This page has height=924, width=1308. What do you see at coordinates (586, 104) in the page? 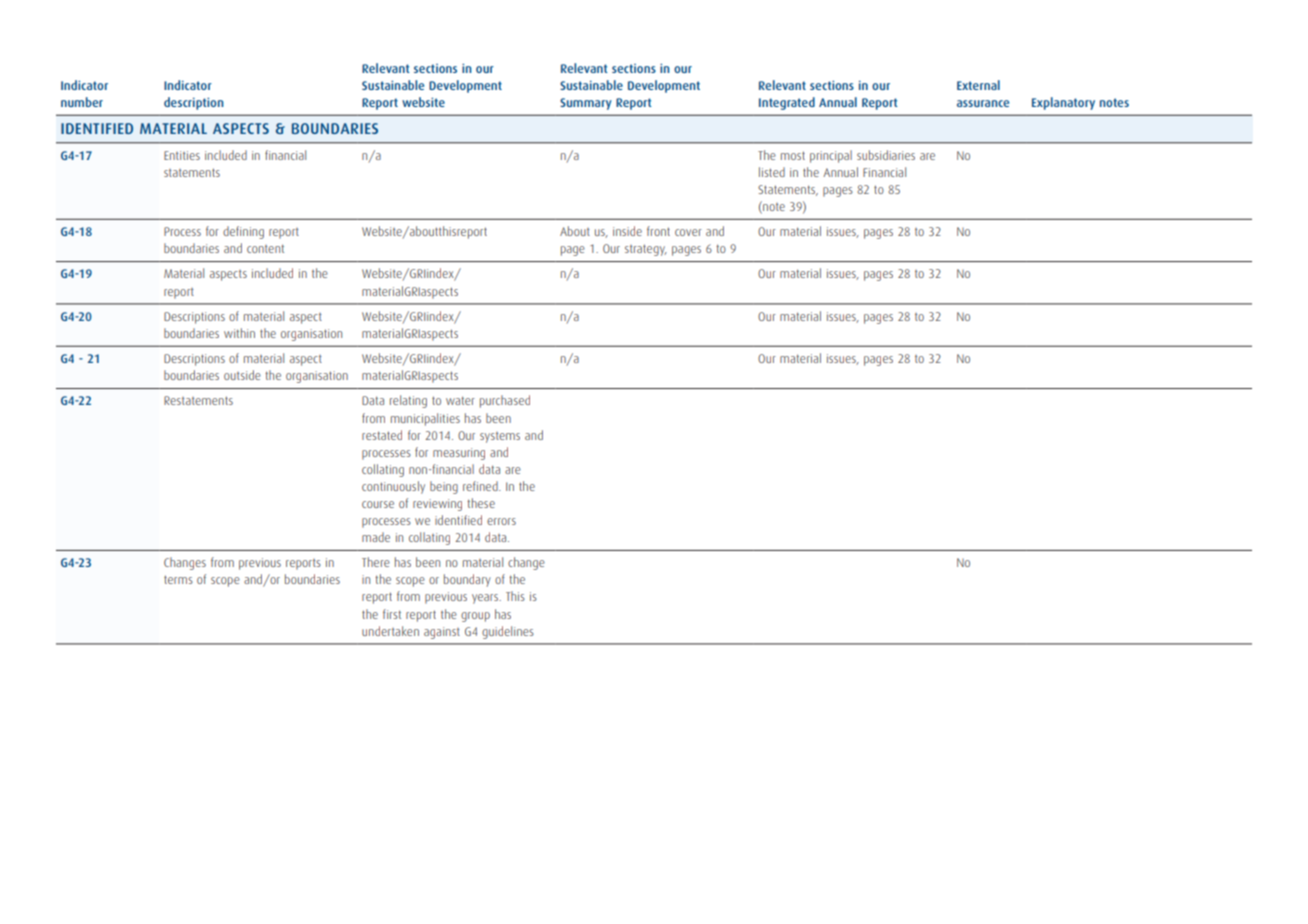
I see `Summary` at bounding box center [586, 104].
